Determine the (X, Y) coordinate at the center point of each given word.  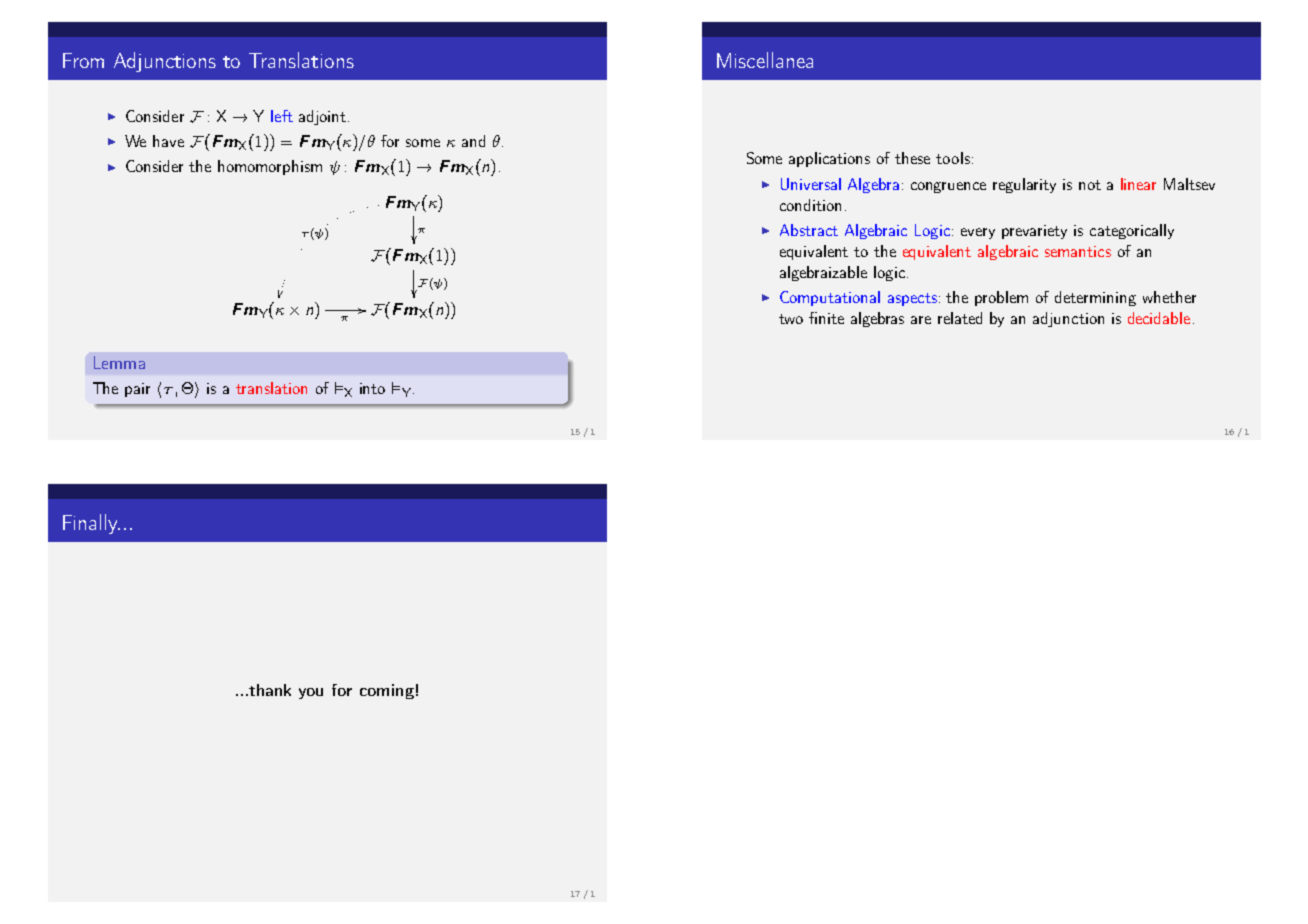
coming (387, 691)
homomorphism (270, 167)
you (311, 693)
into (372, 388)
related (960, 318)
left (282, 116)
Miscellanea (765, 60)
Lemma (119, 362)
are (921, 320)
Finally (91, 524)
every (978, 233)
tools (953, 158)
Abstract (809, 230)
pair (137, 390)
